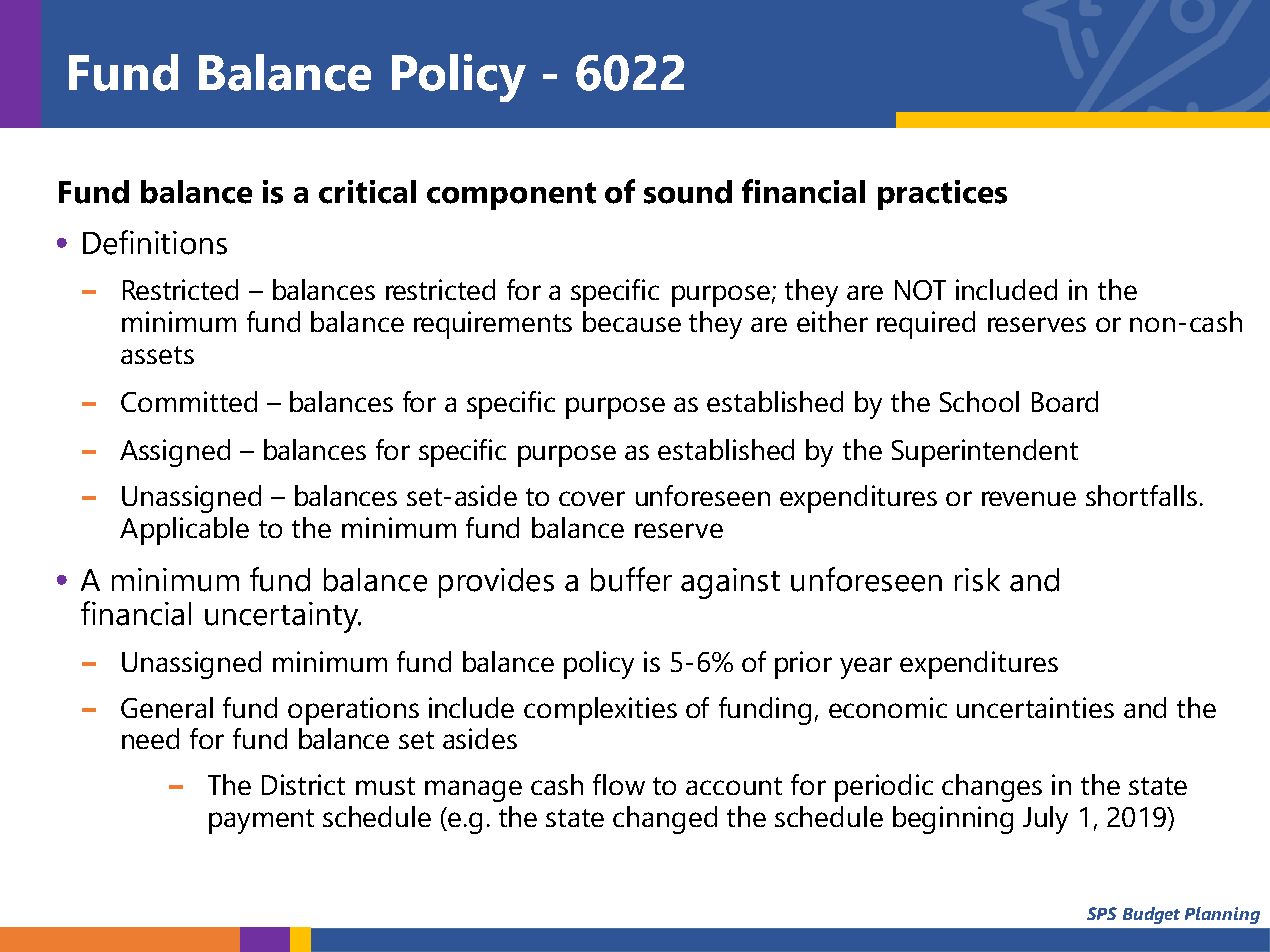 Image resolution: width=1270 pixels, height=952 pixels. Describe the element at coordinates (1035, 707) in the screenshot. I see `uncertainties` at that location.
